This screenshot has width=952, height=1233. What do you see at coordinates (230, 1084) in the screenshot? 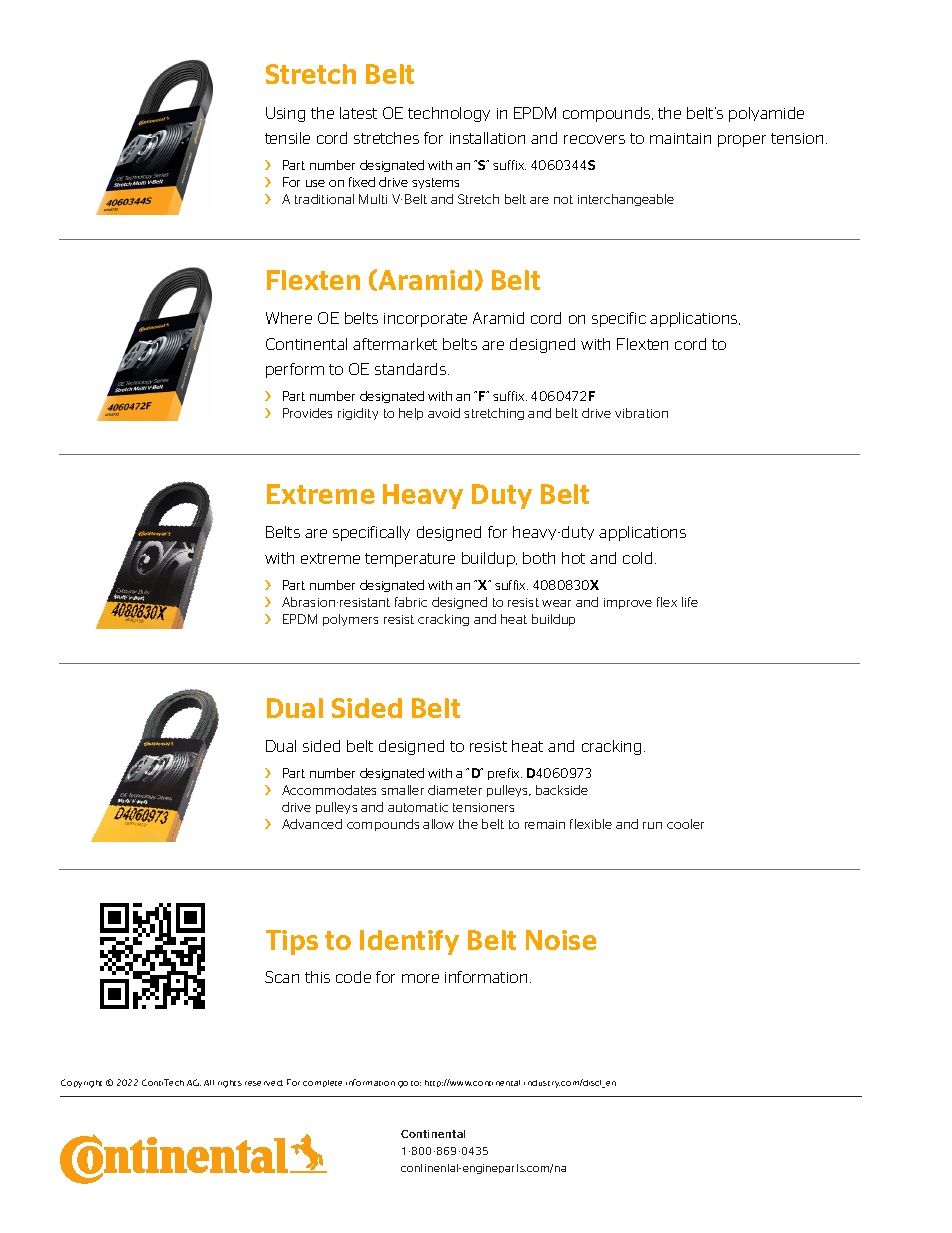
I see `rights` at bounding box center [230, 1084].
